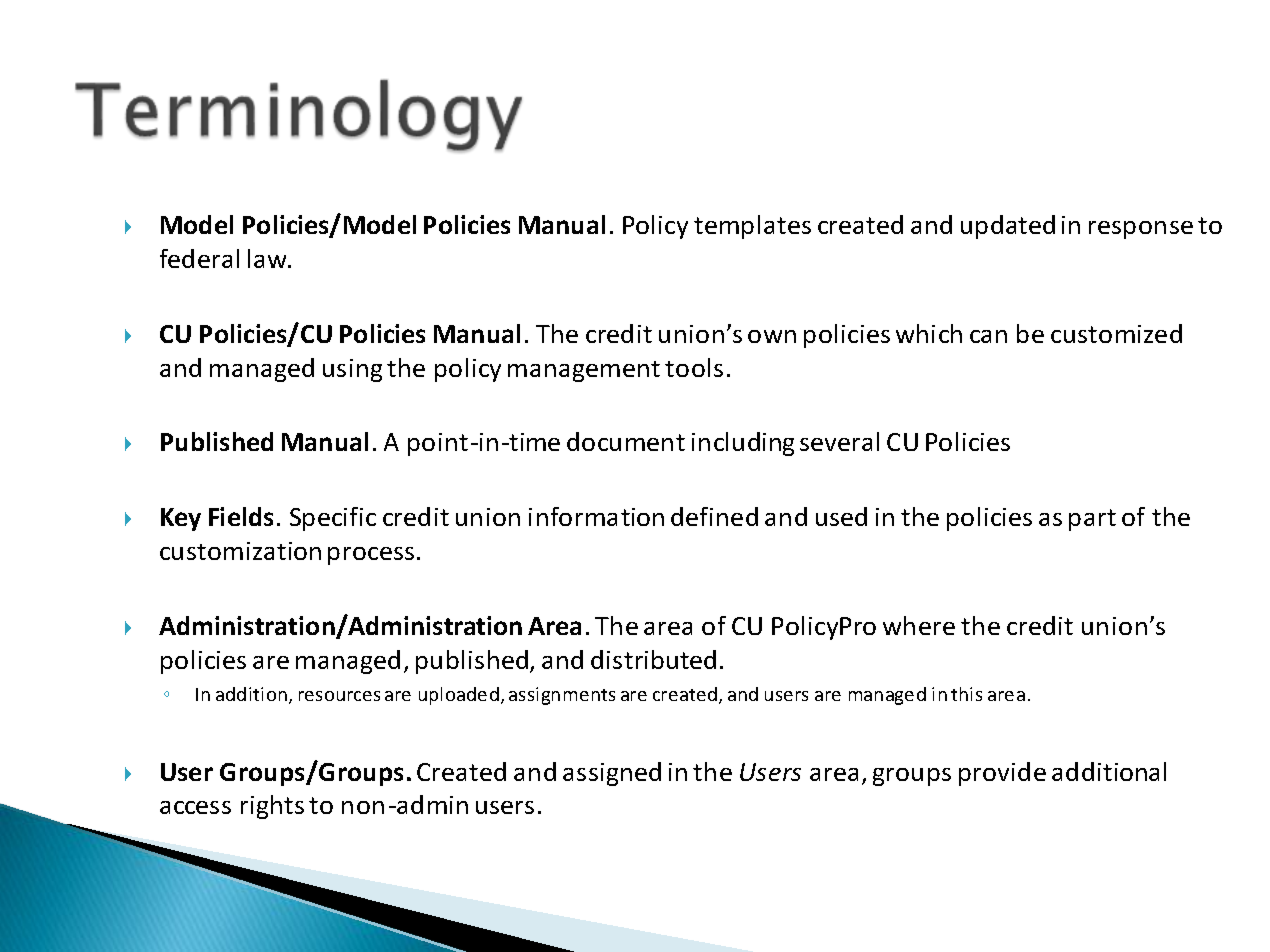 The image size is (1270, 952). I want to click on updated, so click(1008, 227).
